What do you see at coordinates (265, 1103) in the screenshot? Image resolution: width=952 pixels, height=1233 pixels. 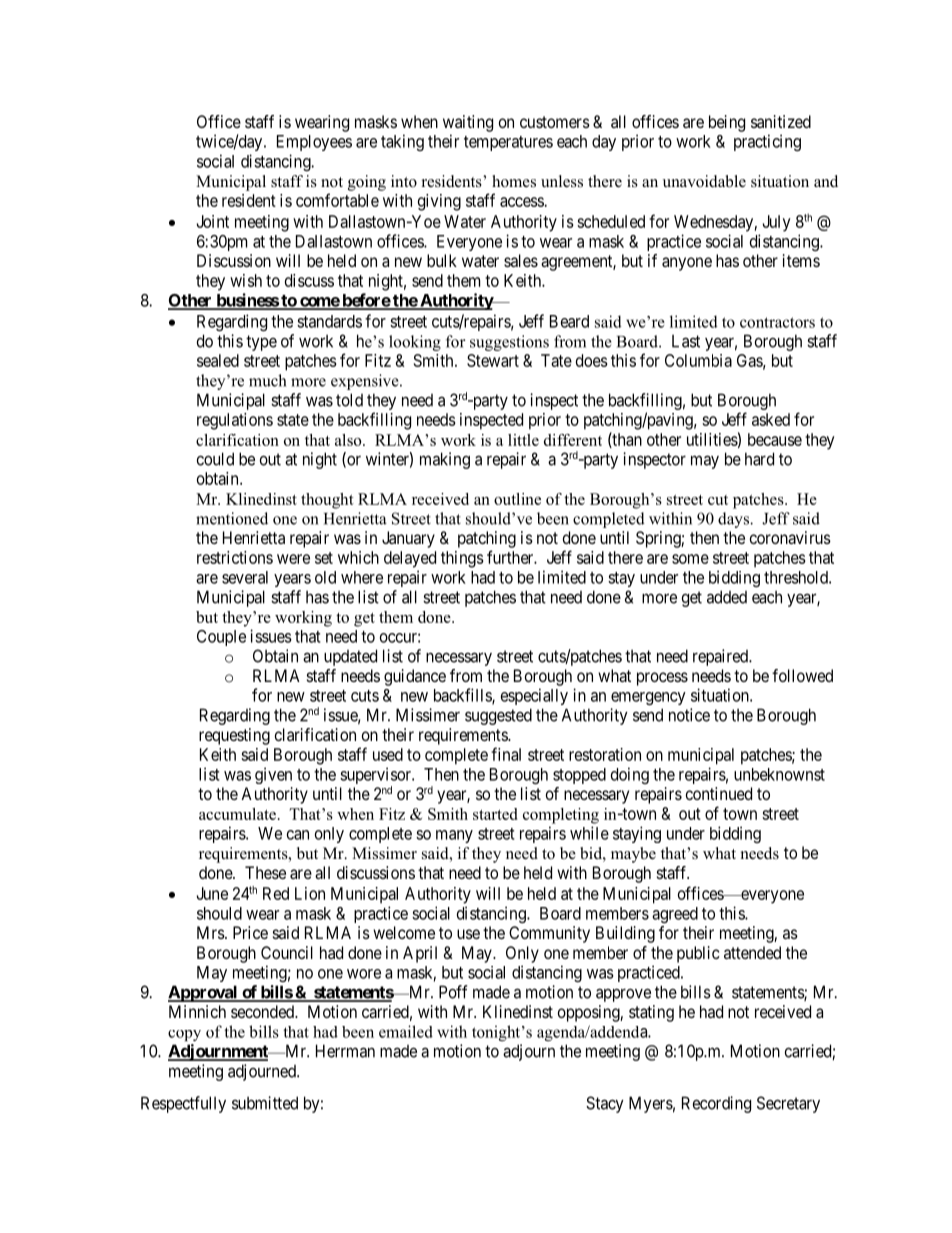 I see `submitted` at bounding box center [265, 1103].
